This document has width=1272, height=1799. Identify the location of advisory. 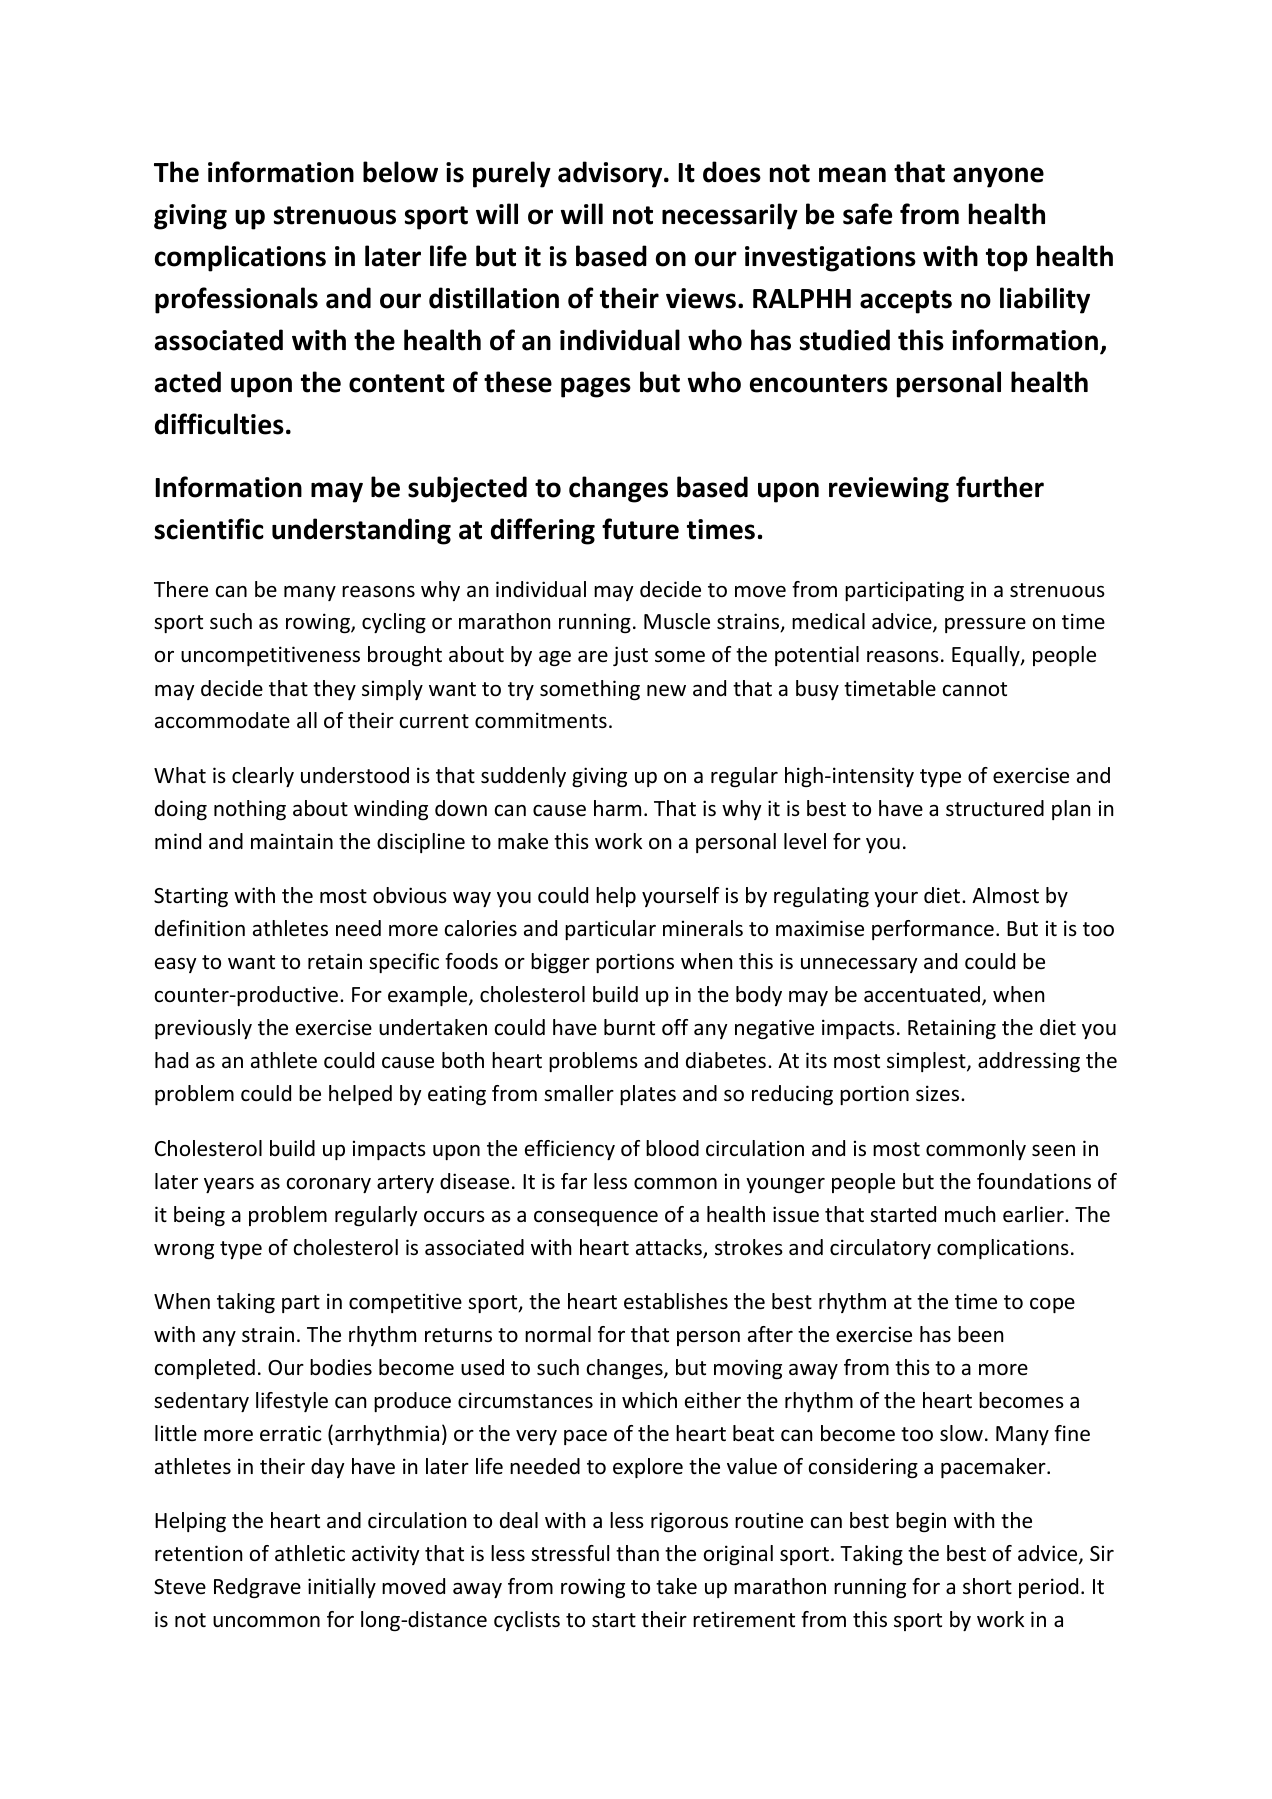
(611, 174).
